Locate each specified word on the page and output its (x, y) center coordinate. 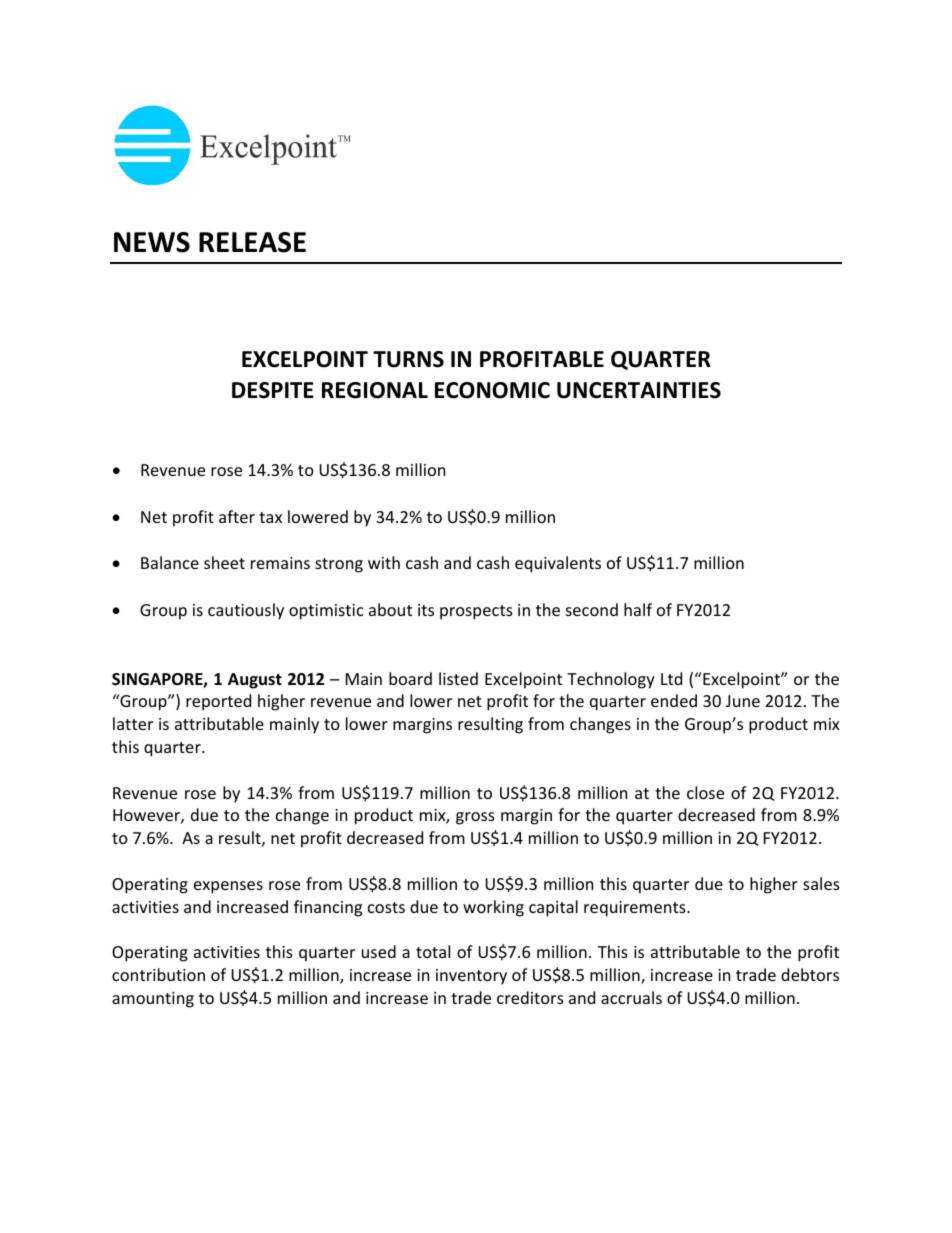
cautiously (246, 611)
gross (475, 818)
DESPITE (273, 390)
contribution (158, 974)
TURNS (408, 359)
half (638, 609)
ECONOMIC (492, 390)
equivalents (558, 564)
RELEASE (252, 242)
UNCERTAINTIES (639, 390)
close (705, 792)
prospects (476, 612)
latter (133, 723)
